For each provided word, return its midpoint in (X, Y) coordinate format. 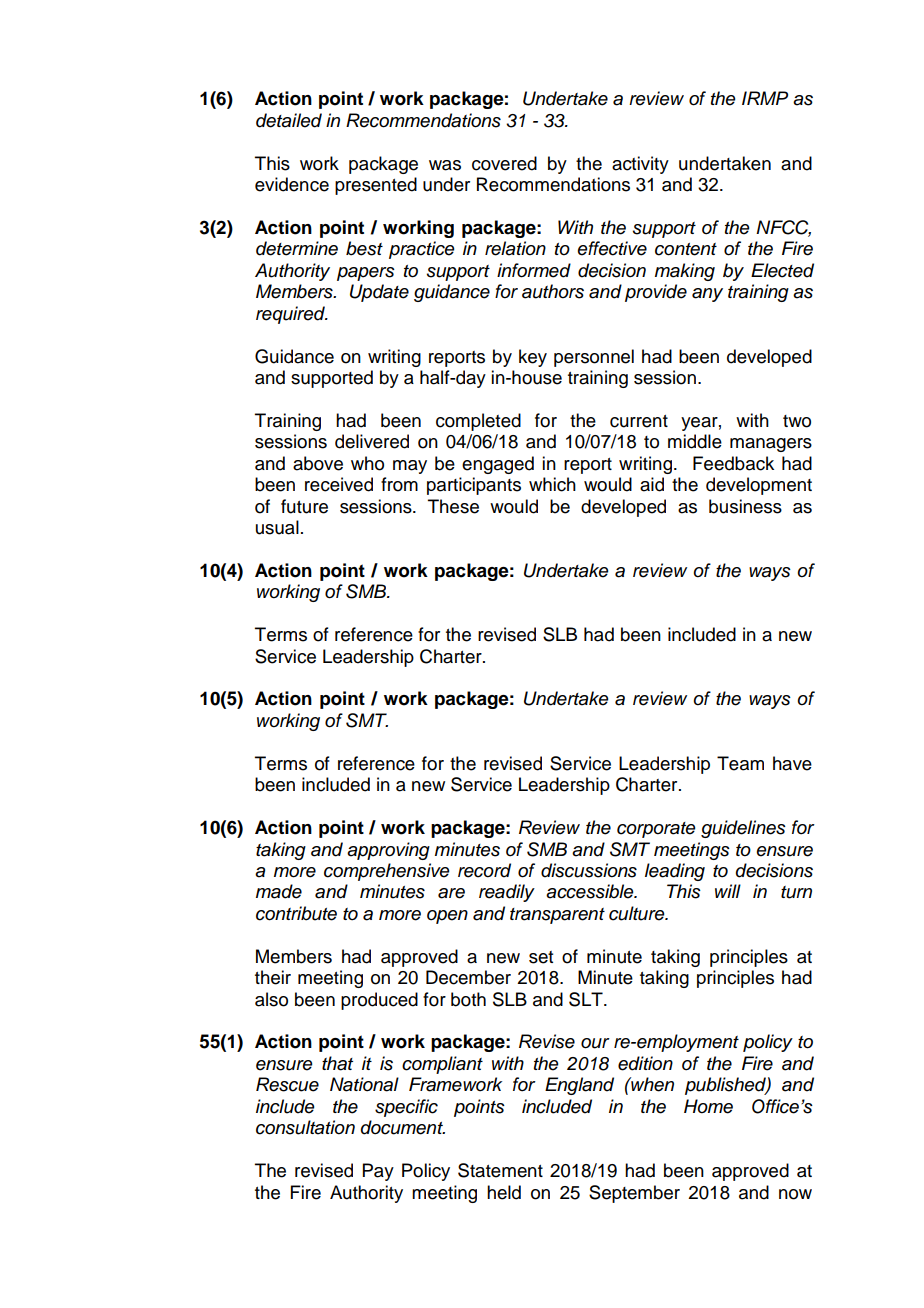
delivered (372, 441)
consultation (305, 1127)
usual (277, 527)
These (453, 506)
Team (740, 763)
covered (504, 163)
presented (376, 186)
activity (640, 165)
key (533, 358)
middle (695, 441)
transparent (557, 916)
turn (796, 892)
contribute (296, 913)
